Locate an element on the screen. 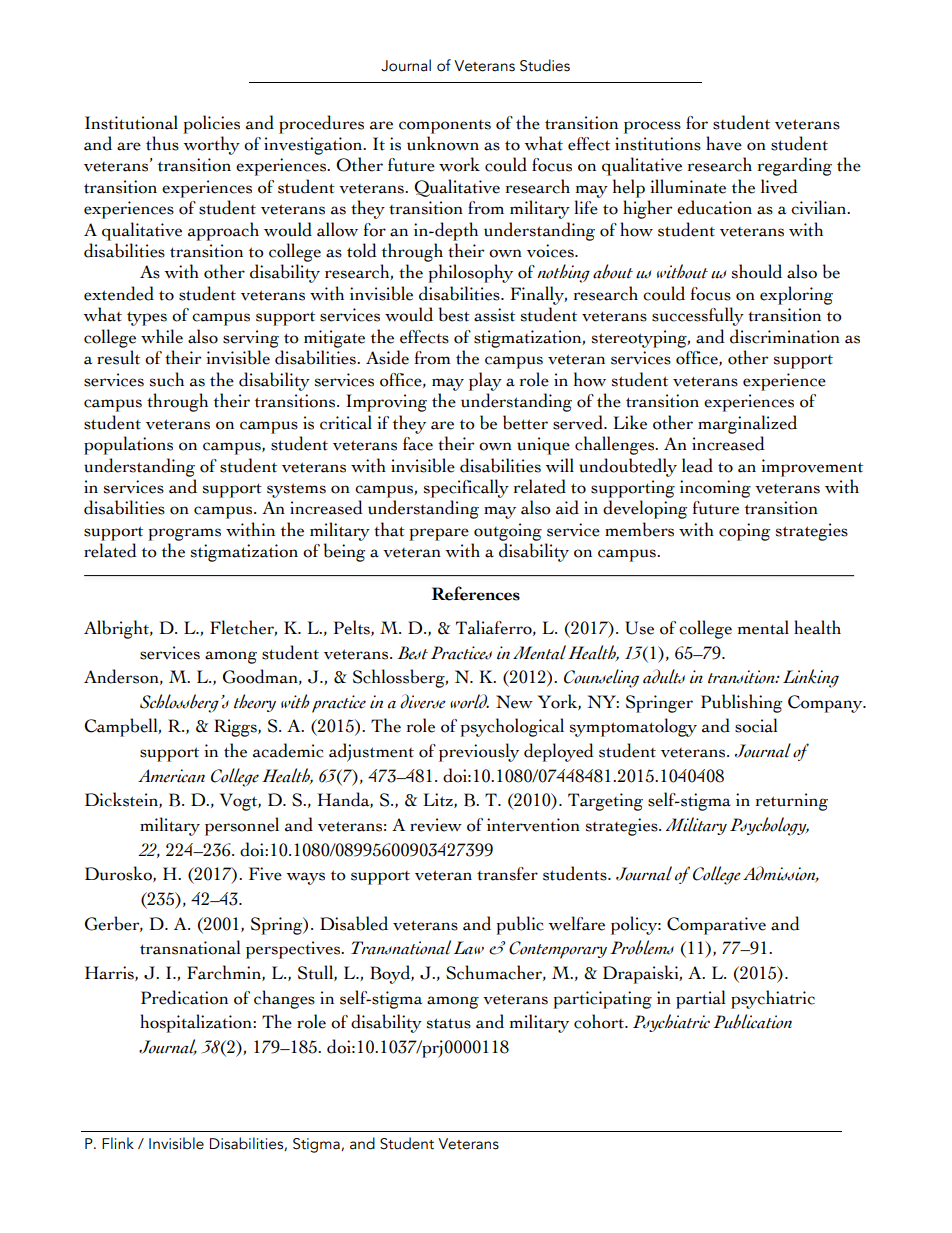 Image resolution: width=952 pixels, height=1233 pixels. policies is located at coordinates (211, 124).
